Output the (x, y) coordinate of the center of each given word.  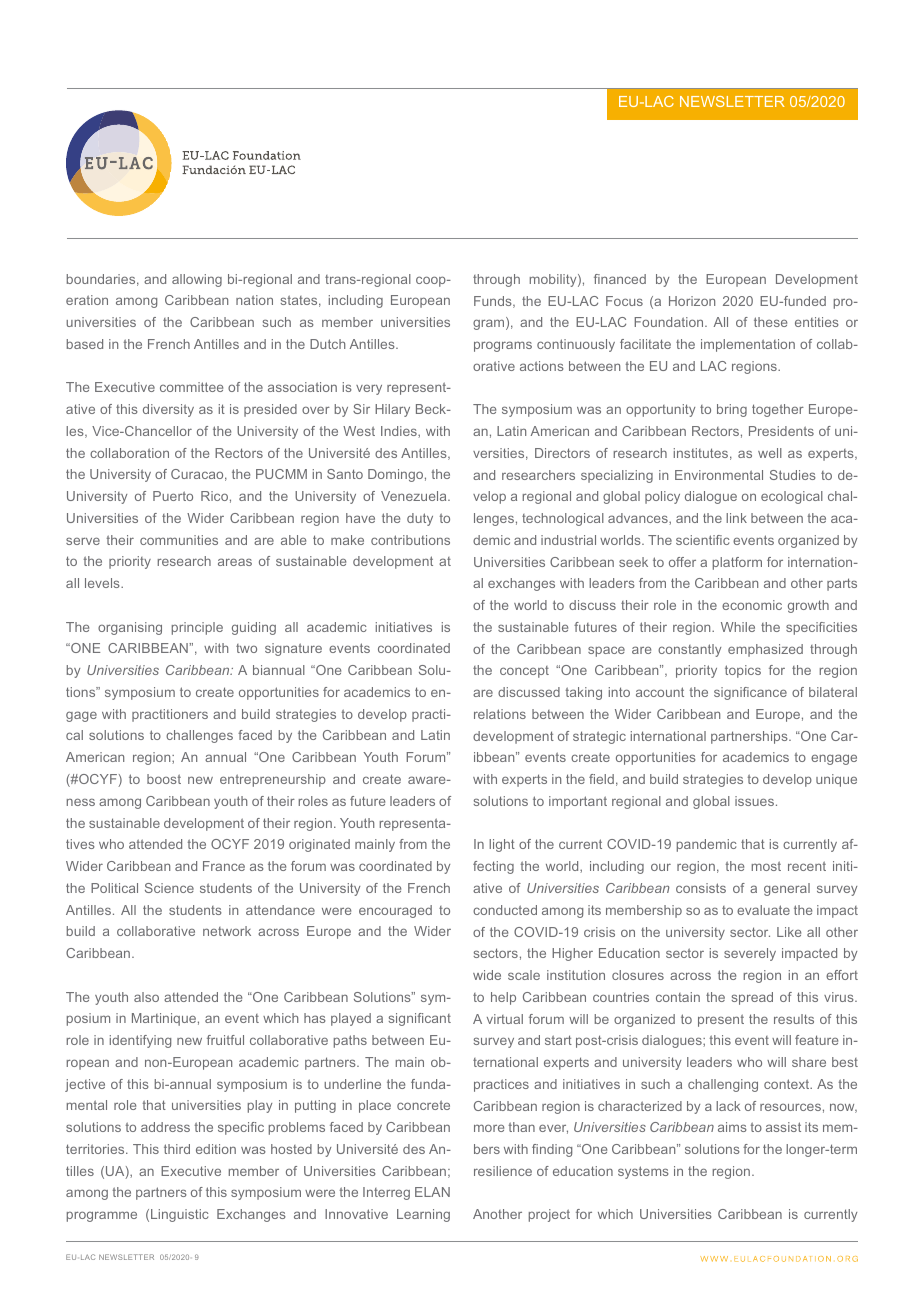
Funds (494, 302)
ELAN (432, 1192)
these (770, 322)
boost (164, 779)
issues (754, 801)
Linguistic (179, 1215)
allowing (197, 280)
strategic (599, 737)
